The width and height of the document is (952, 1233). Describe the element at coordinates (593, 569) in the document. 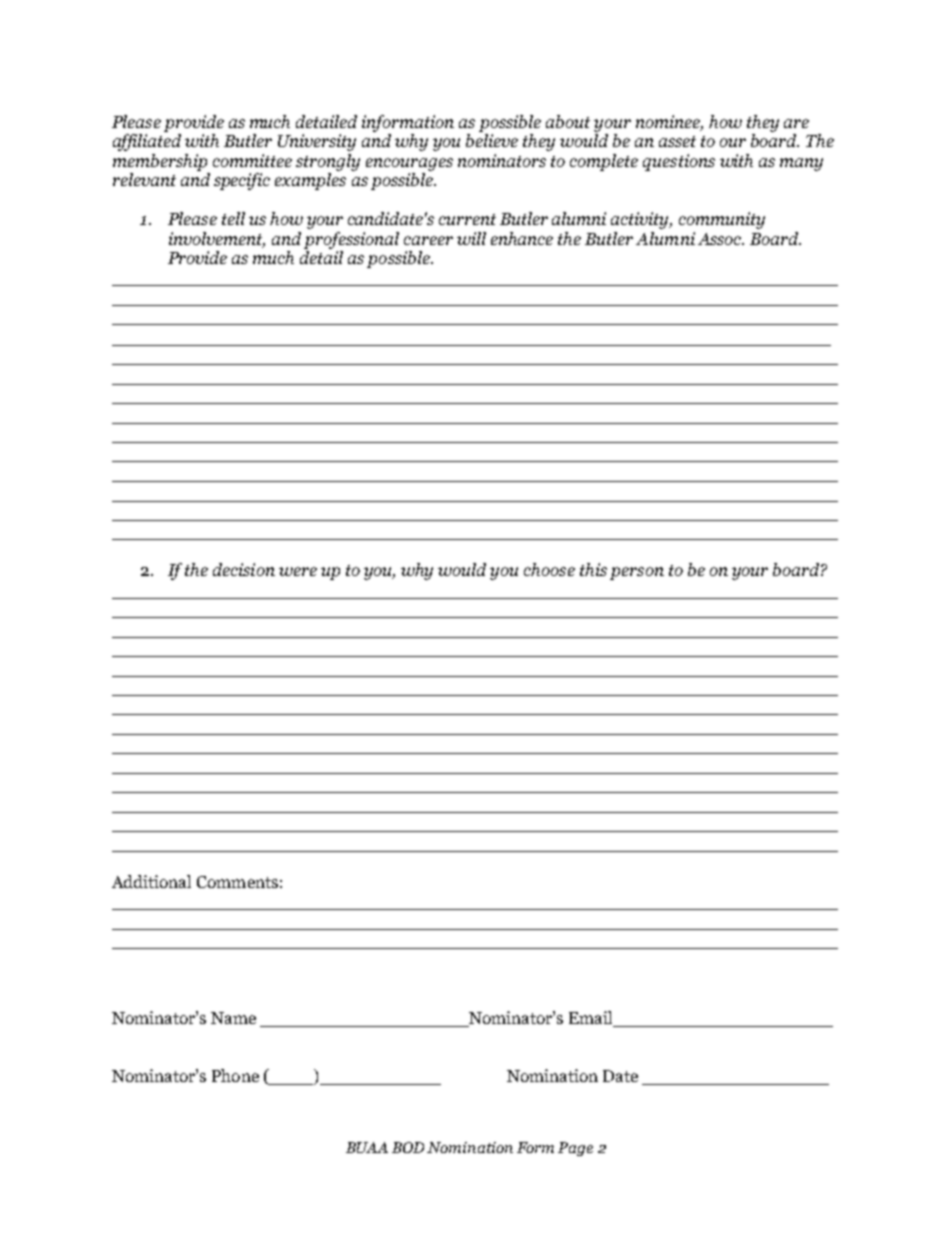

I see `this` at that location.
